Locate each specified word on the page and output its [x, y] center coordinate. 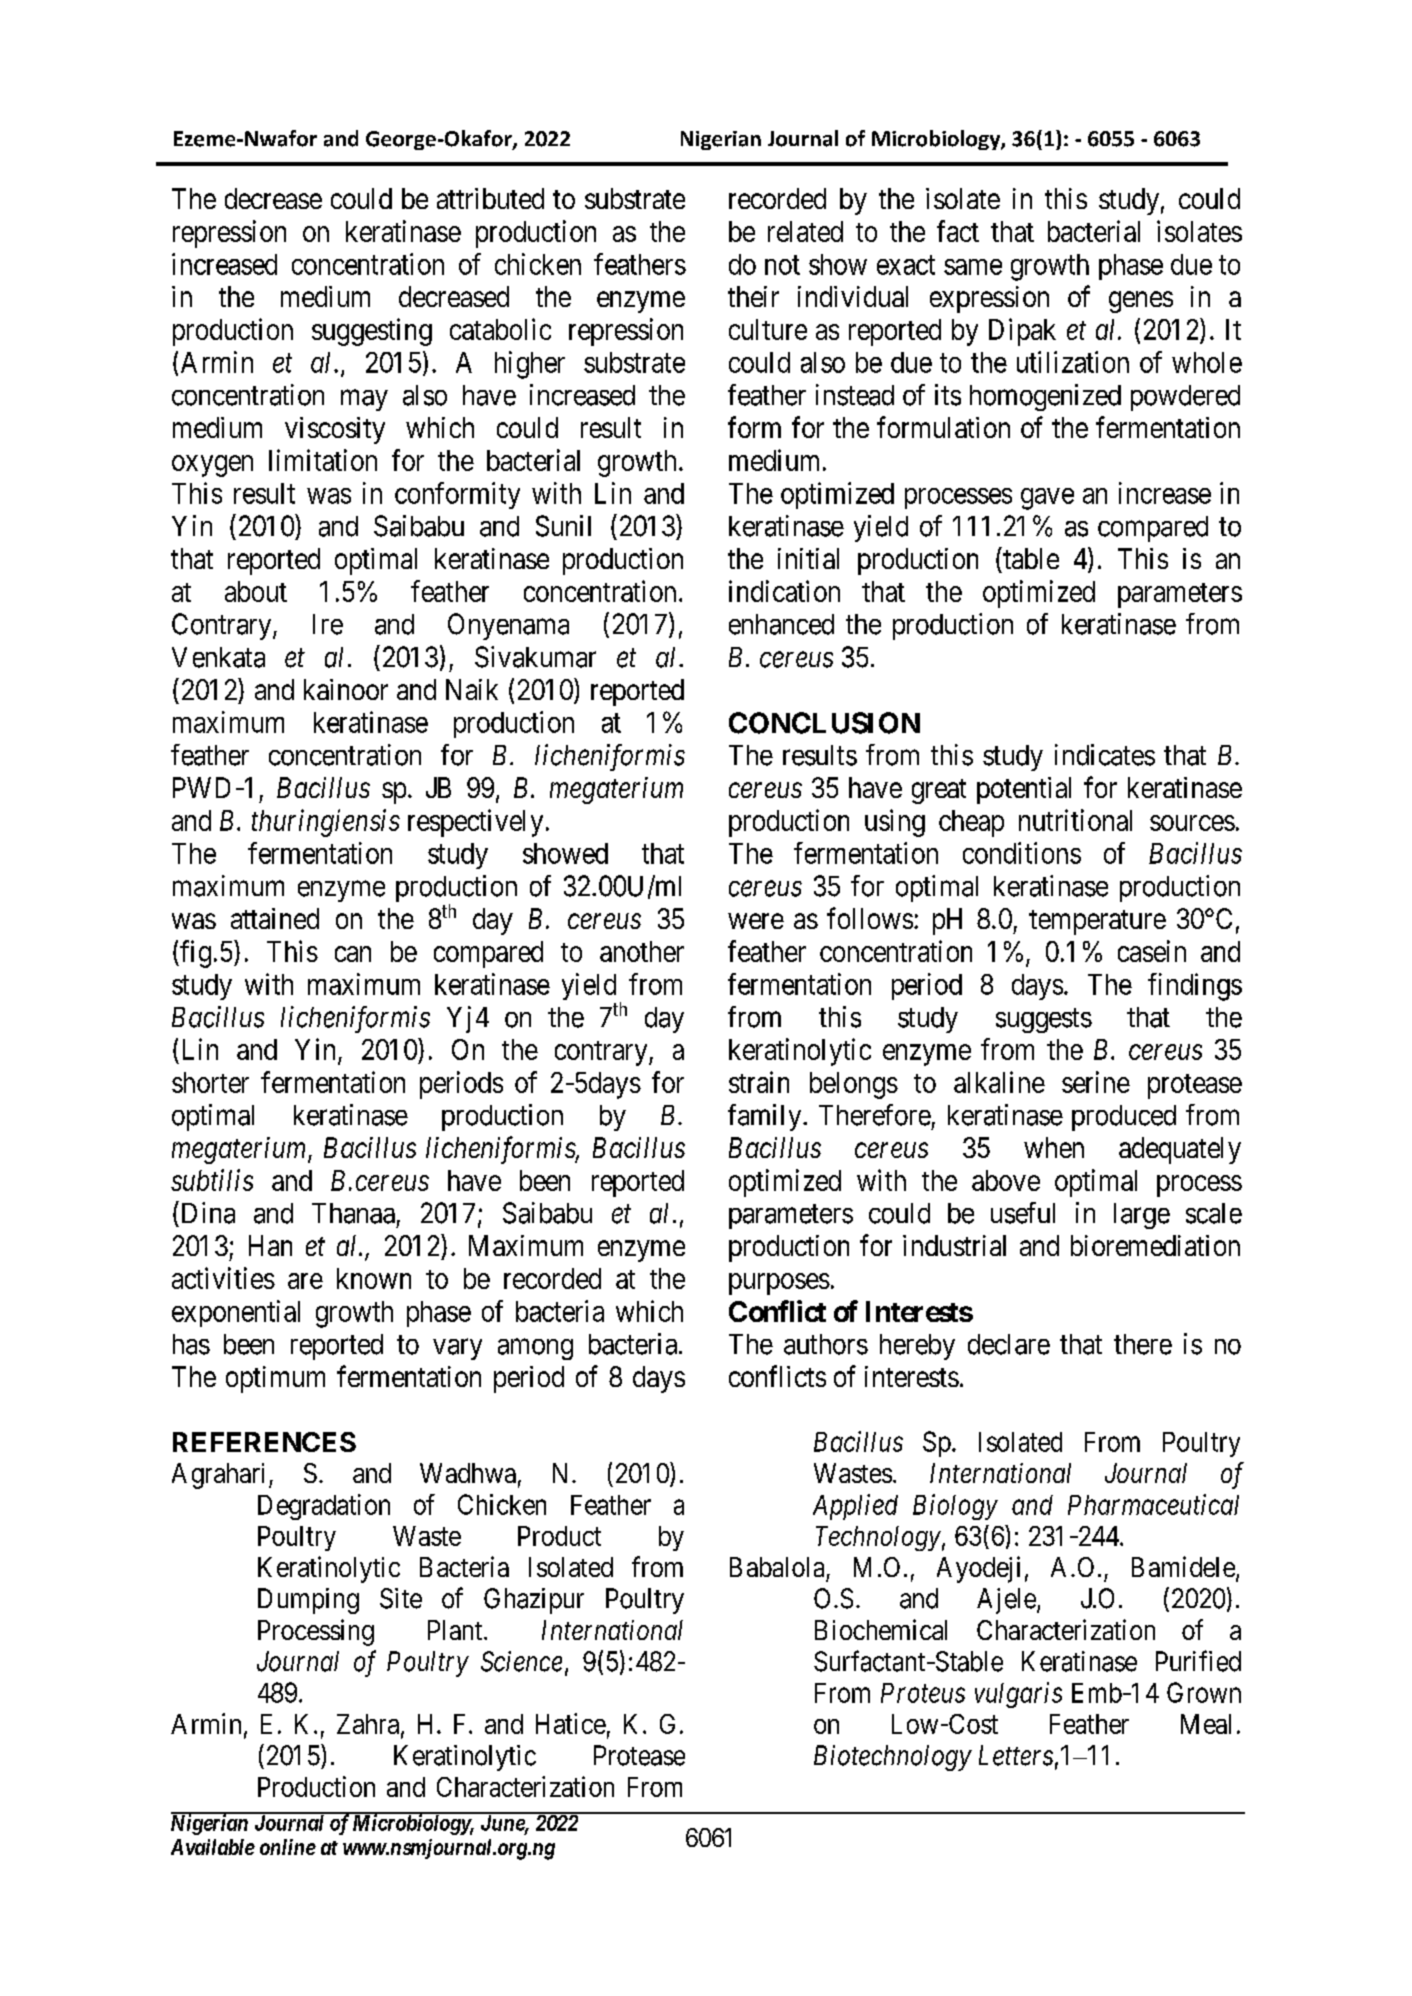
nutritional [1075, 820]
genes [1141, 302]
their [753, 296]
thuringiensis [326, 823]
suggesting [372, 332]
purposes [779, 1284]
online [288, 1847]
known [374, 1278]
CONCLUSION [824, 723]
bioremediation [1155, 1245]
